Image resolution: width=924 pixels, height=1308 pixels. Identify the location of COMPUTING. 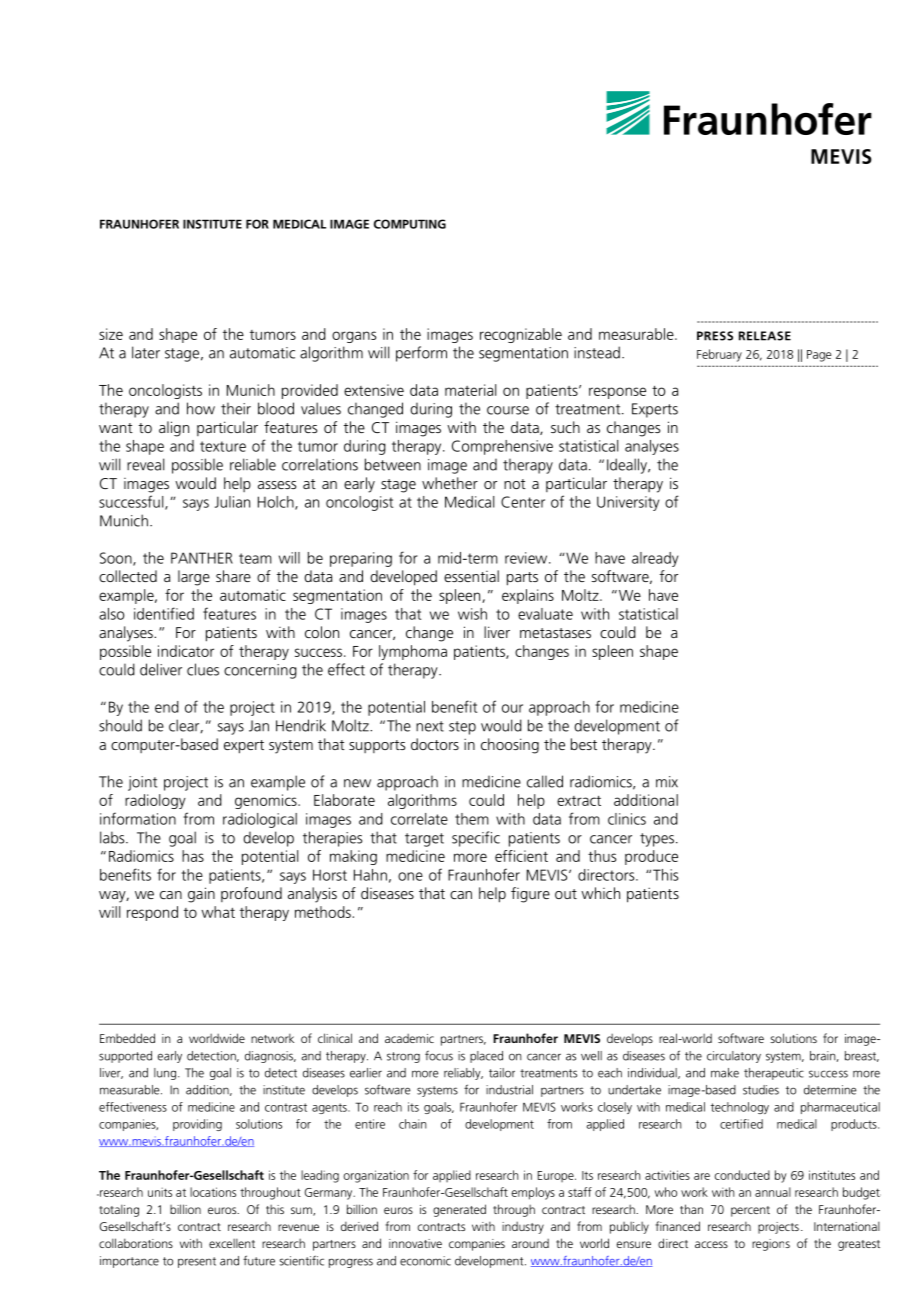
(410, 224).
